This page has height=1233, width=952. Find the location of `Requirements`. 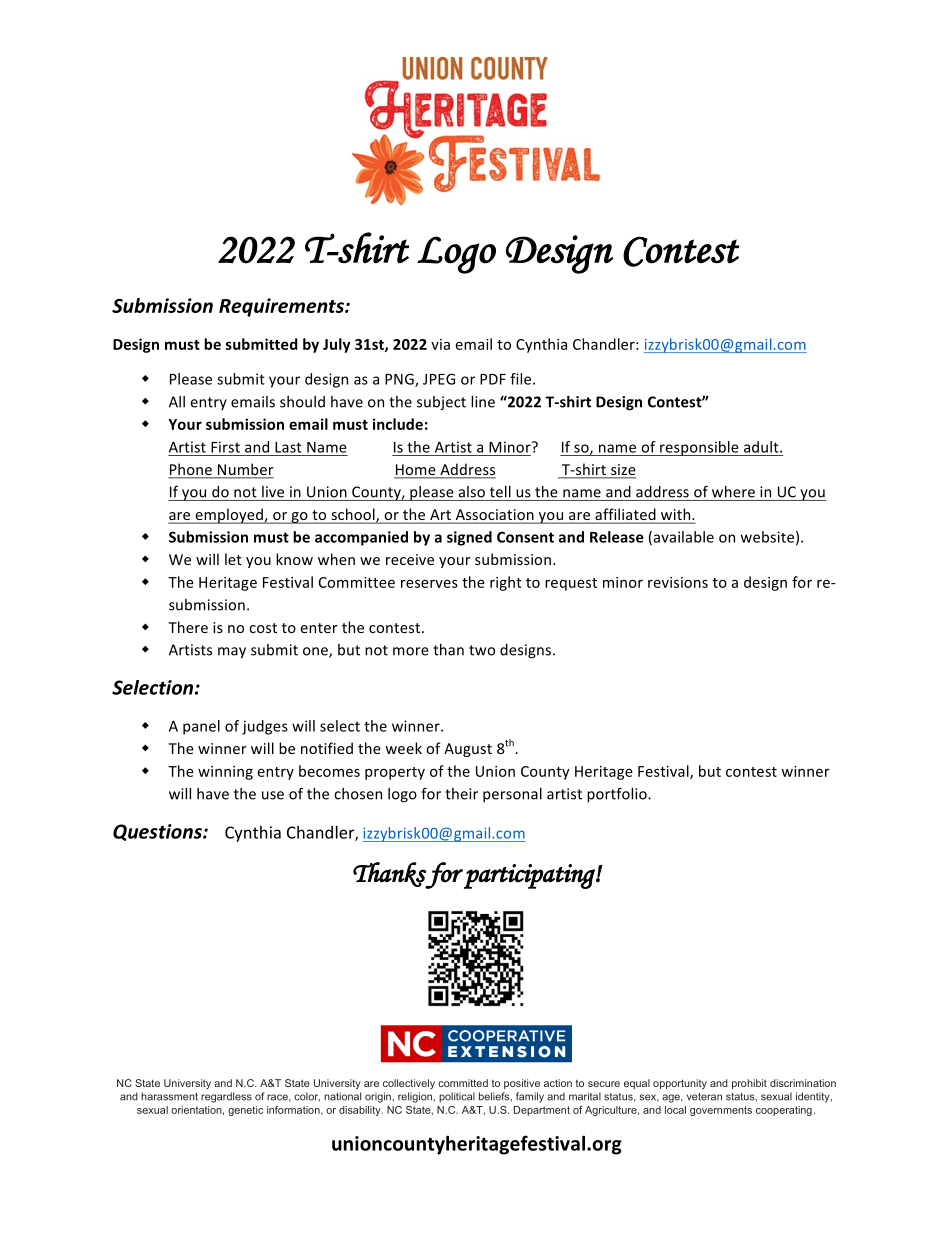

Requirements is located at coordinates (282, 307).
